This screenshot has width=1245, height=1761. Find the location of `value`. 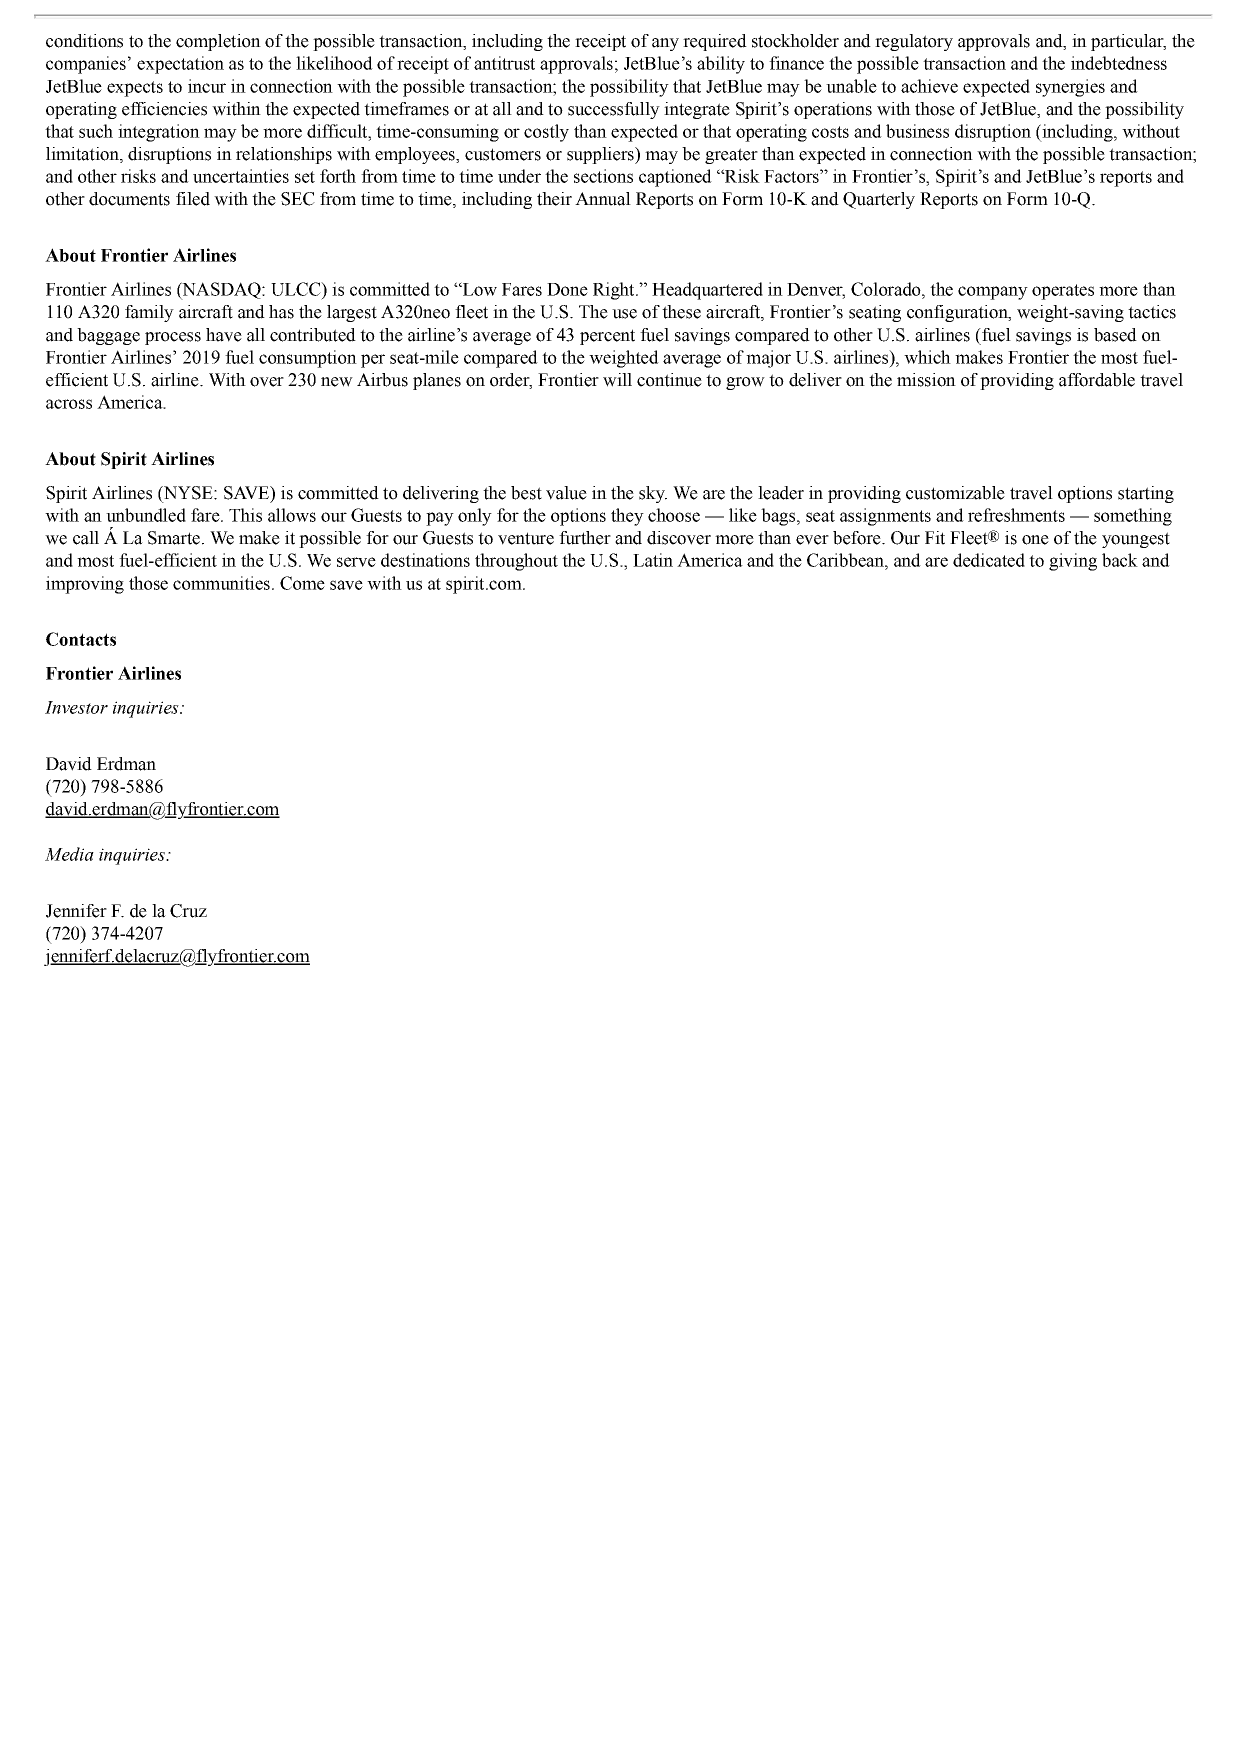

value is located at coordinates (566, 493).
